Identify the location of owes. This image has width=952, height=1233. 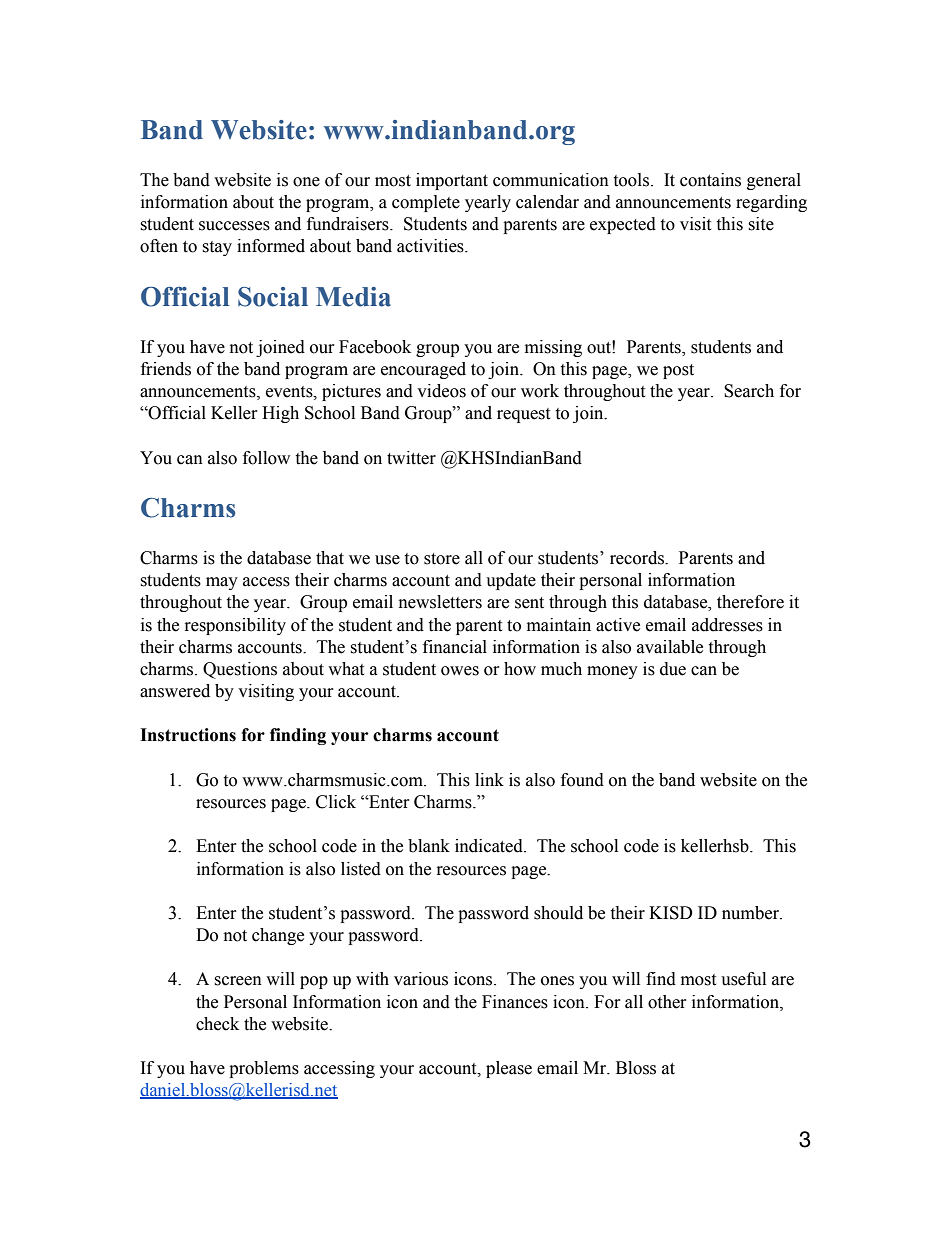
(460, 671).
